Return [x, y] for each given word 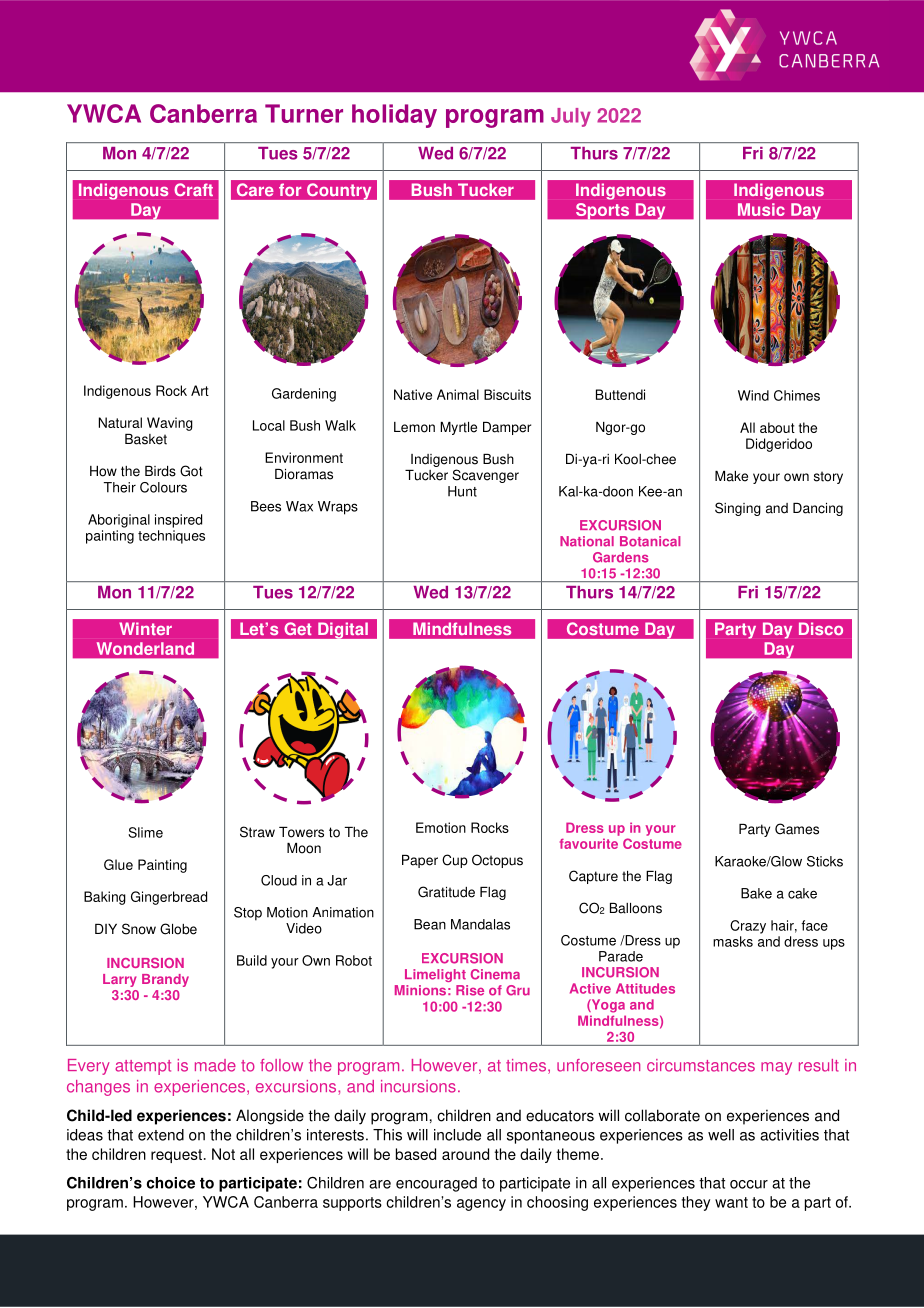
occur [749, 1184]
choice [171, 1183]
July [571, 117]
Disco [821, 628]
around [465, 1154]
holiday [394, 116]
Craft [194, 189]
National [587, 541]
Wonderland [145, 648]
